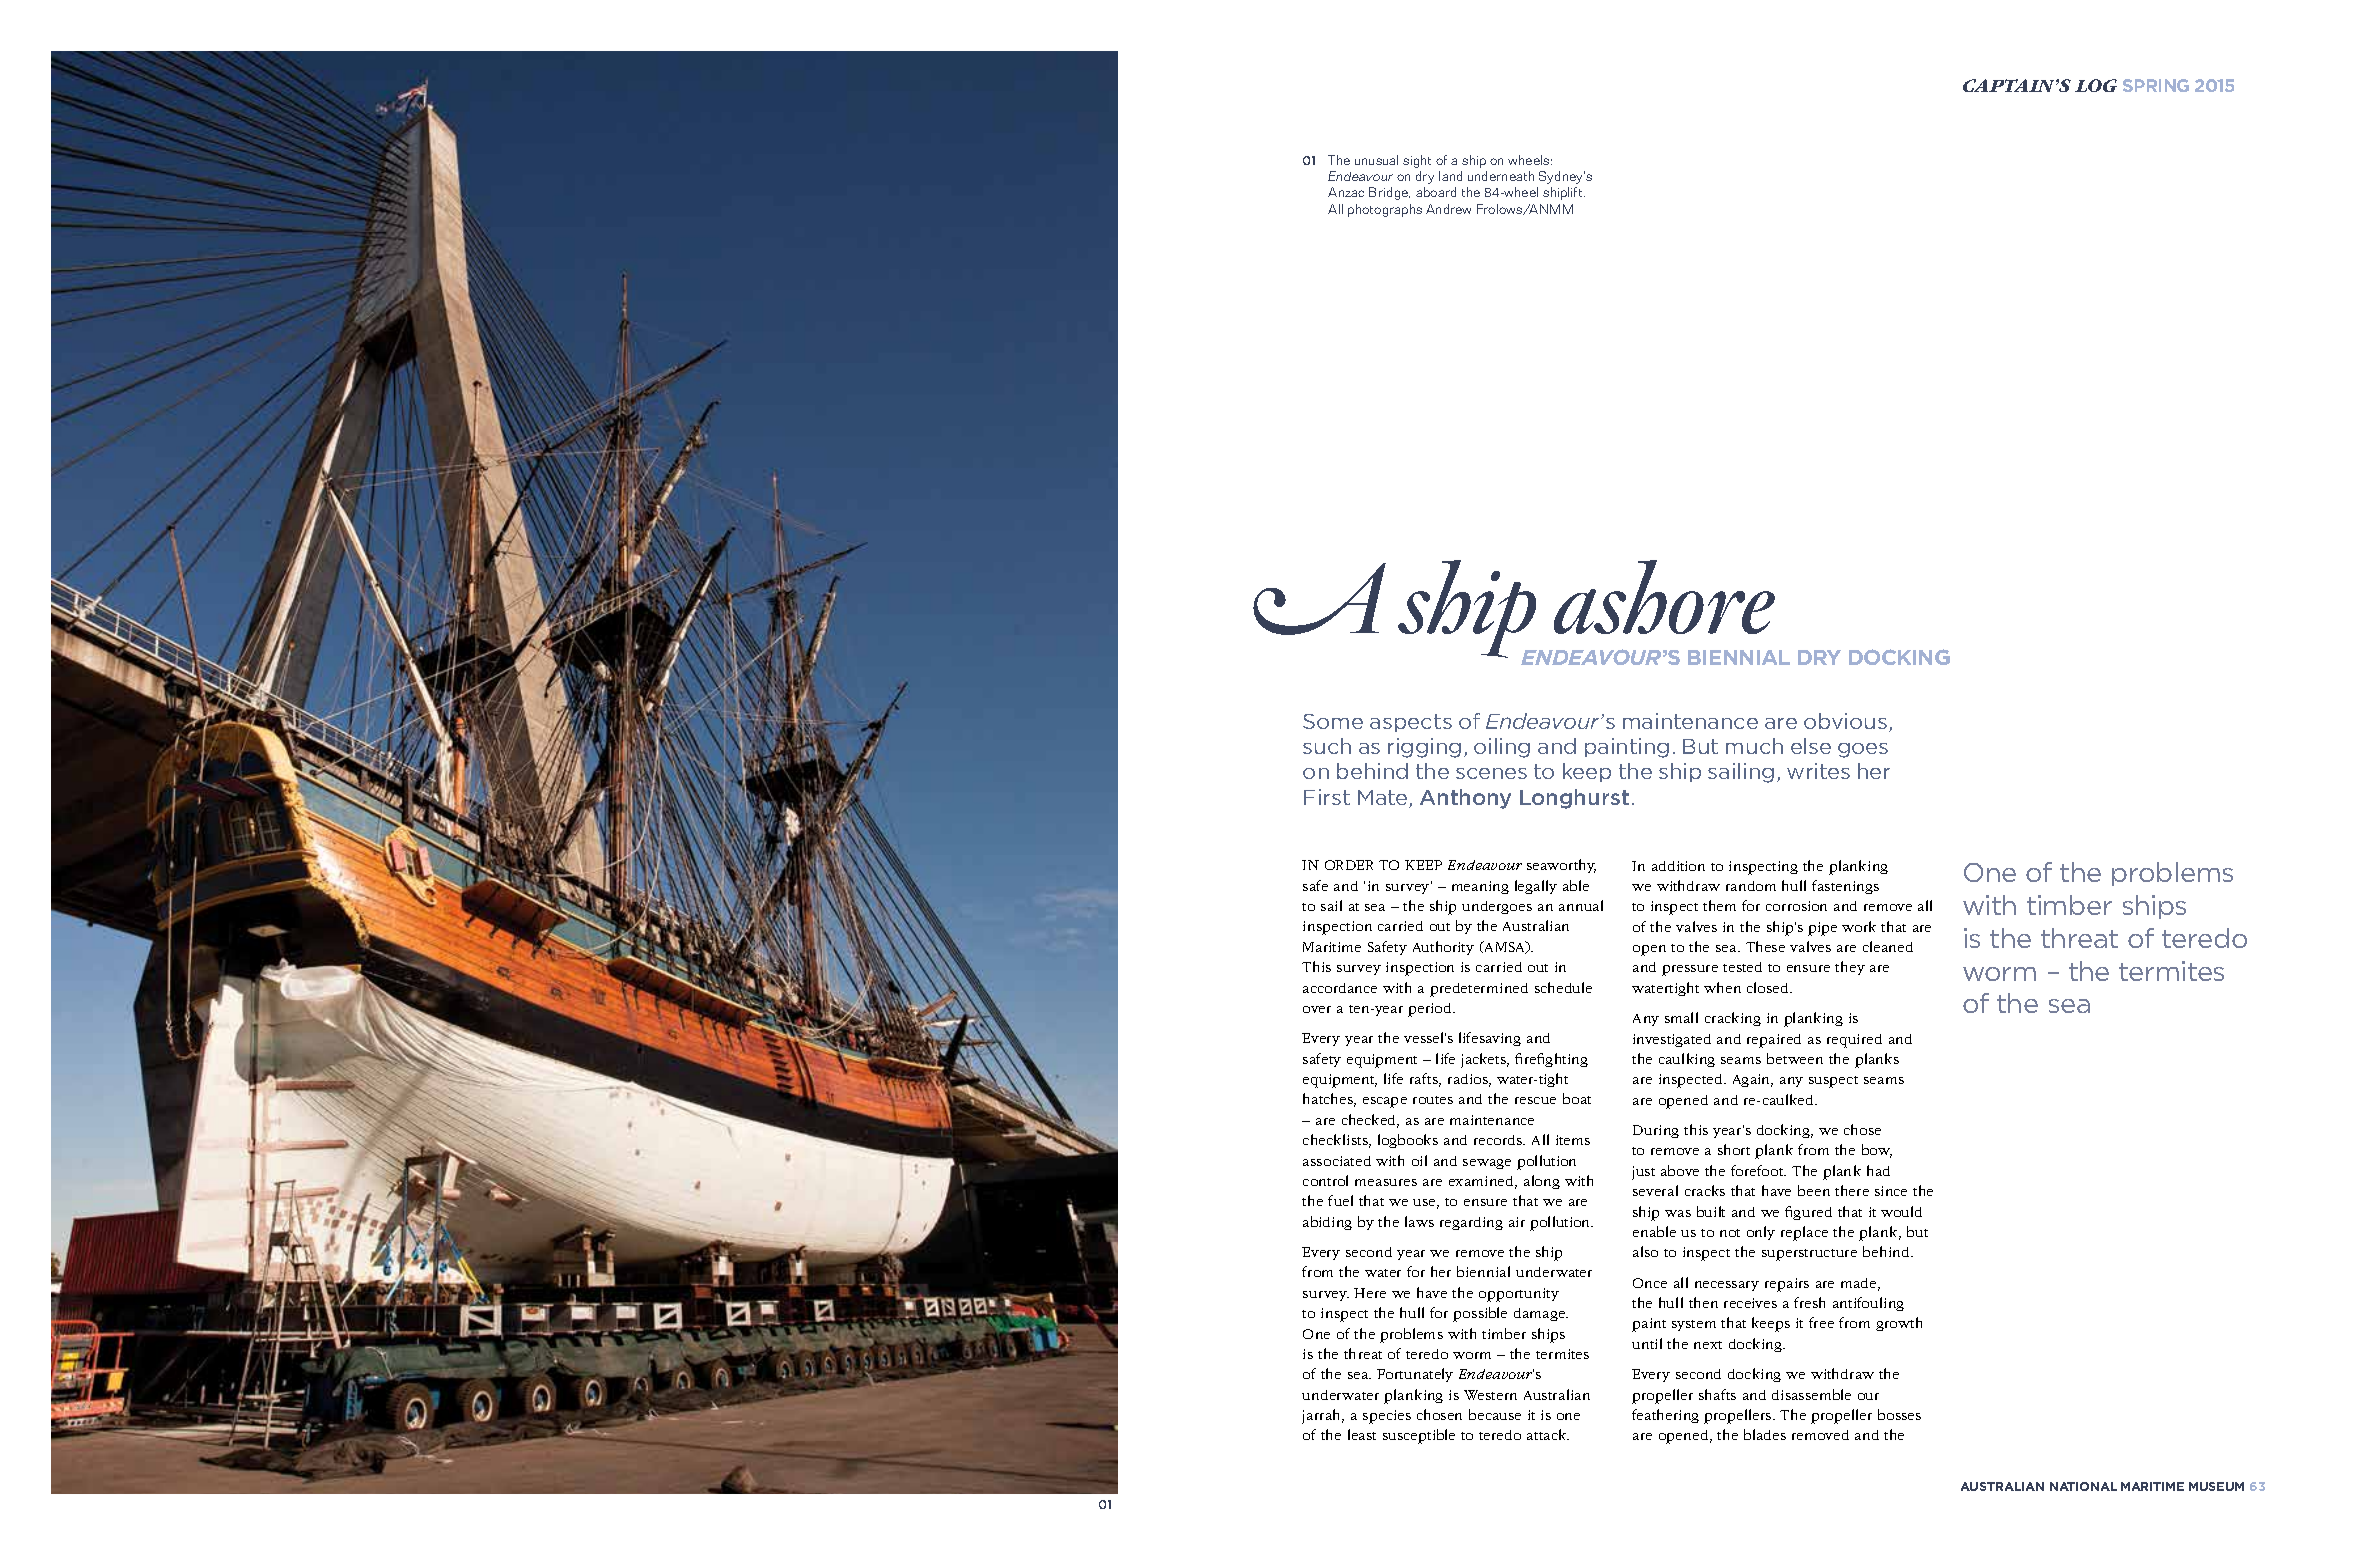 Image resolution: width=2369 pixels, height=1545 pixels. I want to click on SPRING, so click(2156, 85).
